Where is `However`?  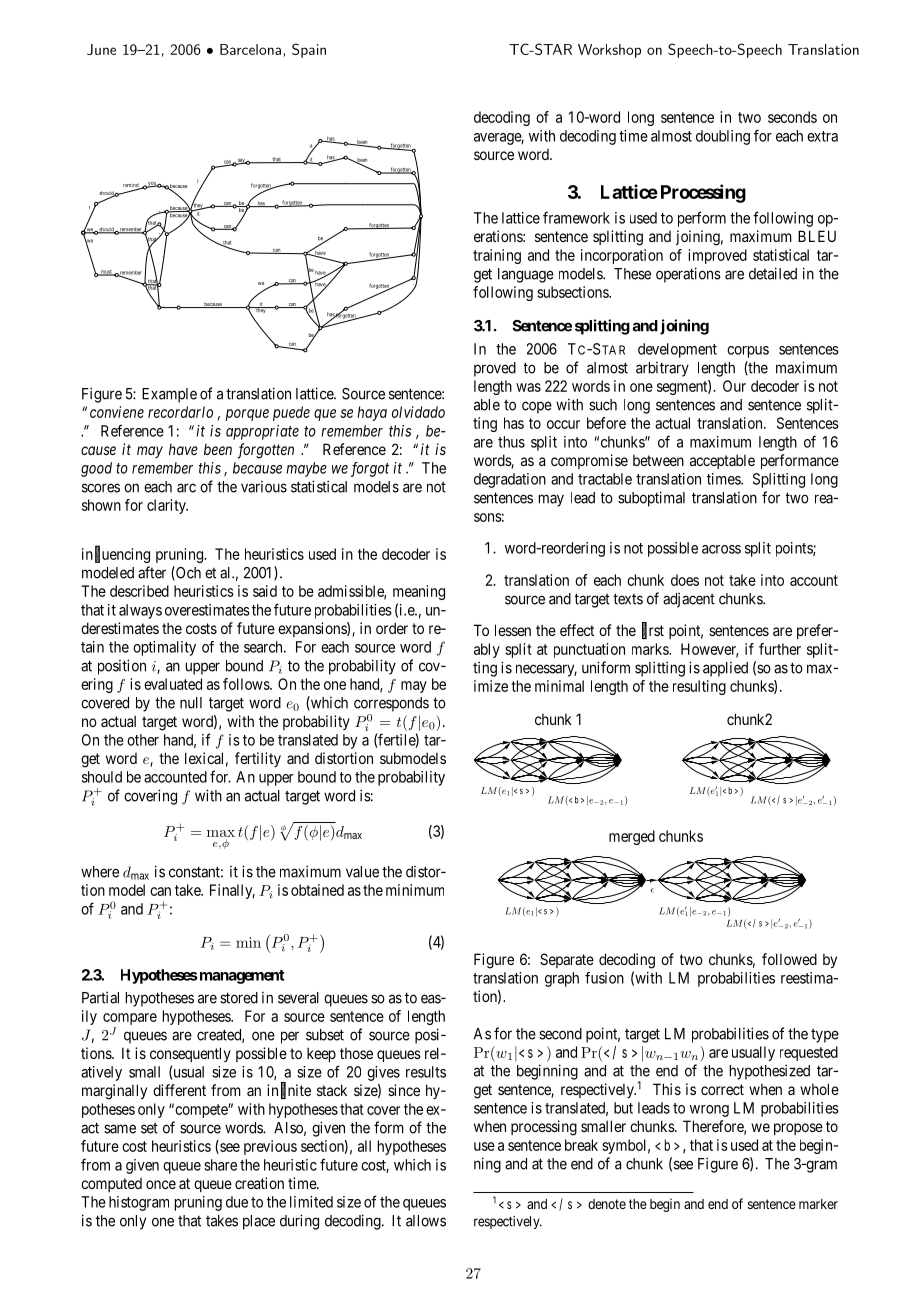 However is located at coordinates (709, 650).
